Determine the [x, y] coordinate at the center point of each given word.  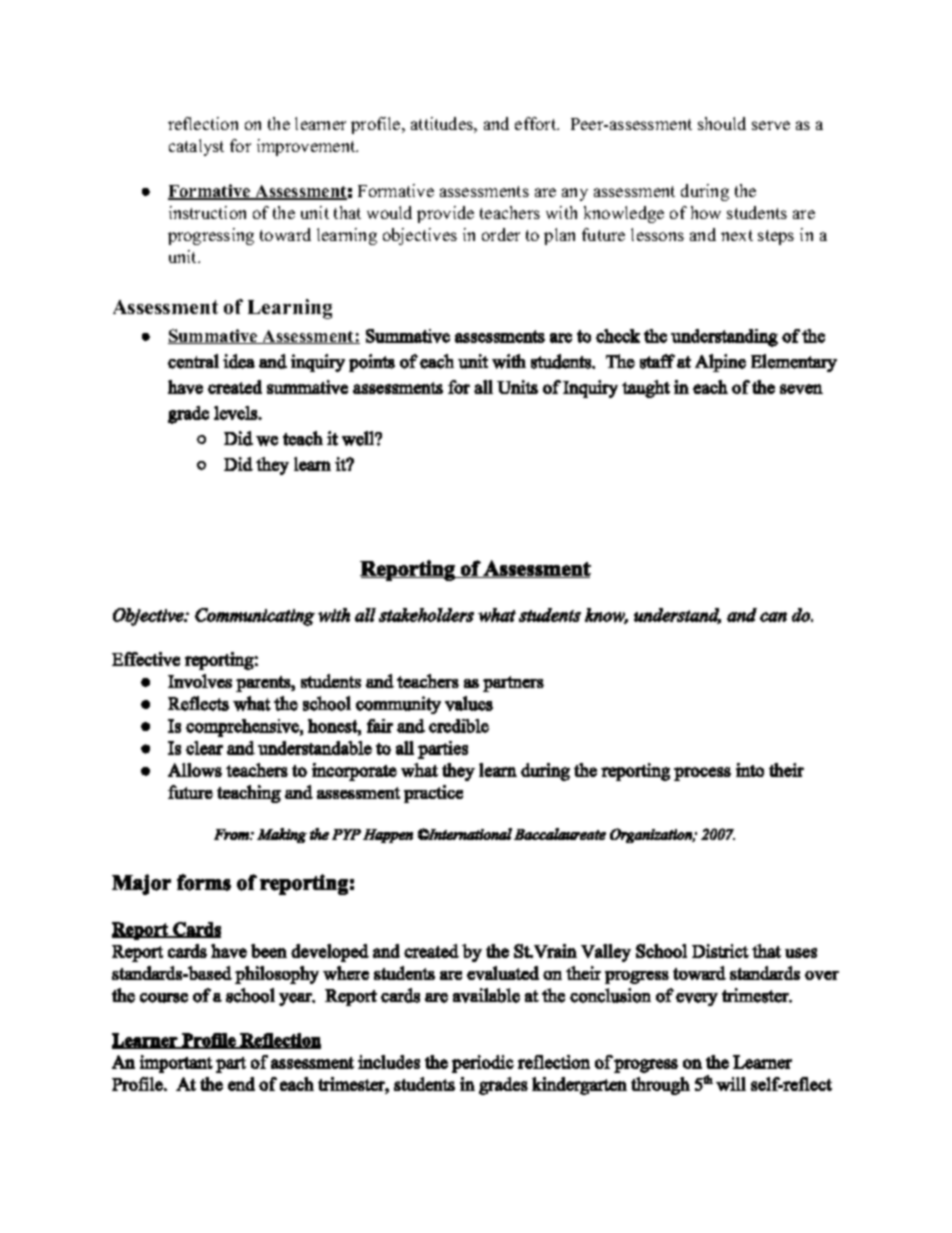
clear [204, 748]
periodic [483, 1064]
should [722, 123]
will [731, 1084]
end [241, 1084]
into [750, 770]
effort [537, 123]
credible [459, 726]
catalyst [196, 147]
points [372, 363]
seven [801, 389]
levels [236, 413]
